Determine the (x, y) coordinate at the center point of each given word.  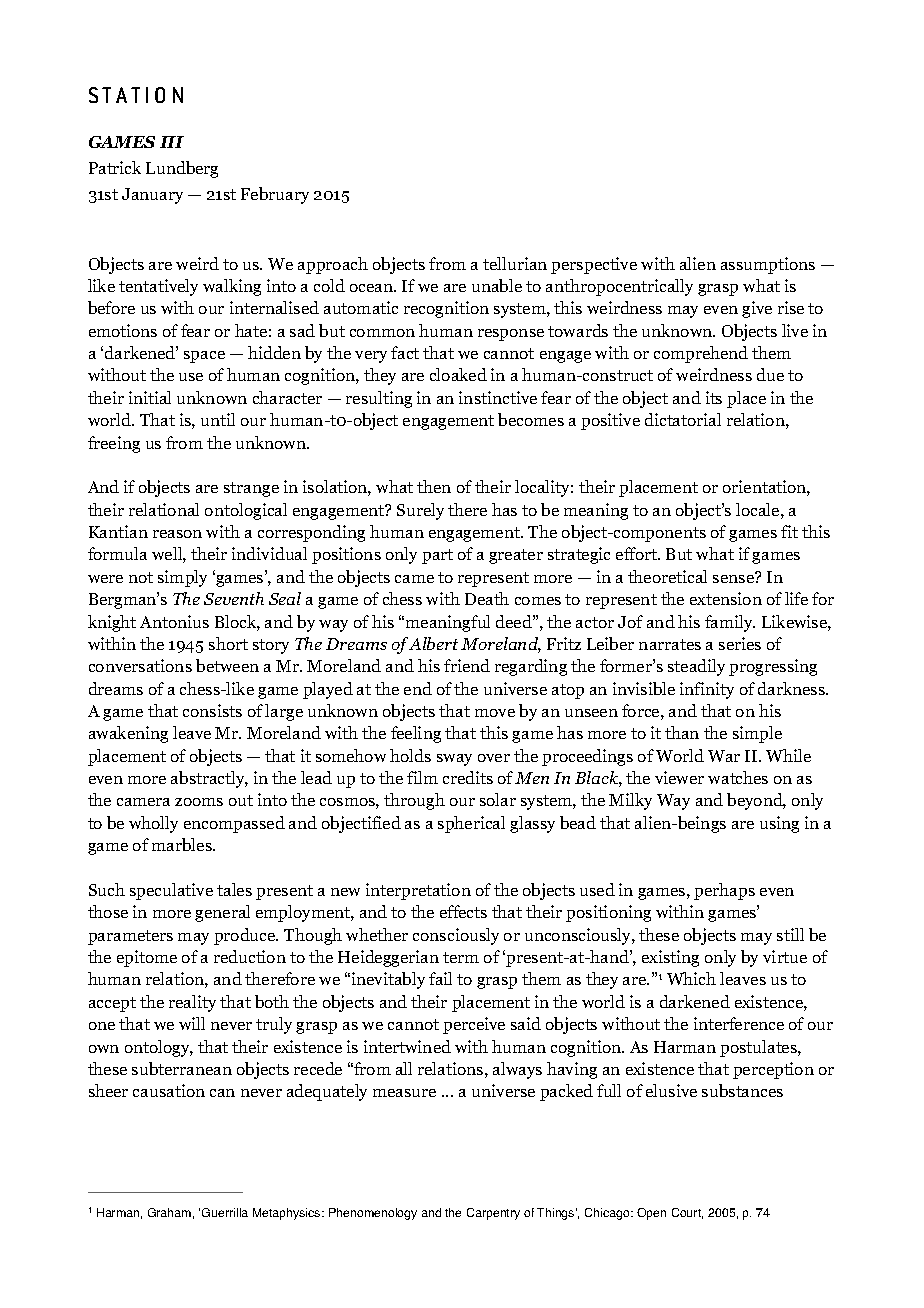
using (779, 824)
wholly (153, 824)
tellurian (515, 263)
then (434, 486)
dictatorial (683, 419)
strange (251, 489)
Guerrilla (225, 1212)
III (172, 142)
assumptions (768, 265)
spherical (471, 824)
